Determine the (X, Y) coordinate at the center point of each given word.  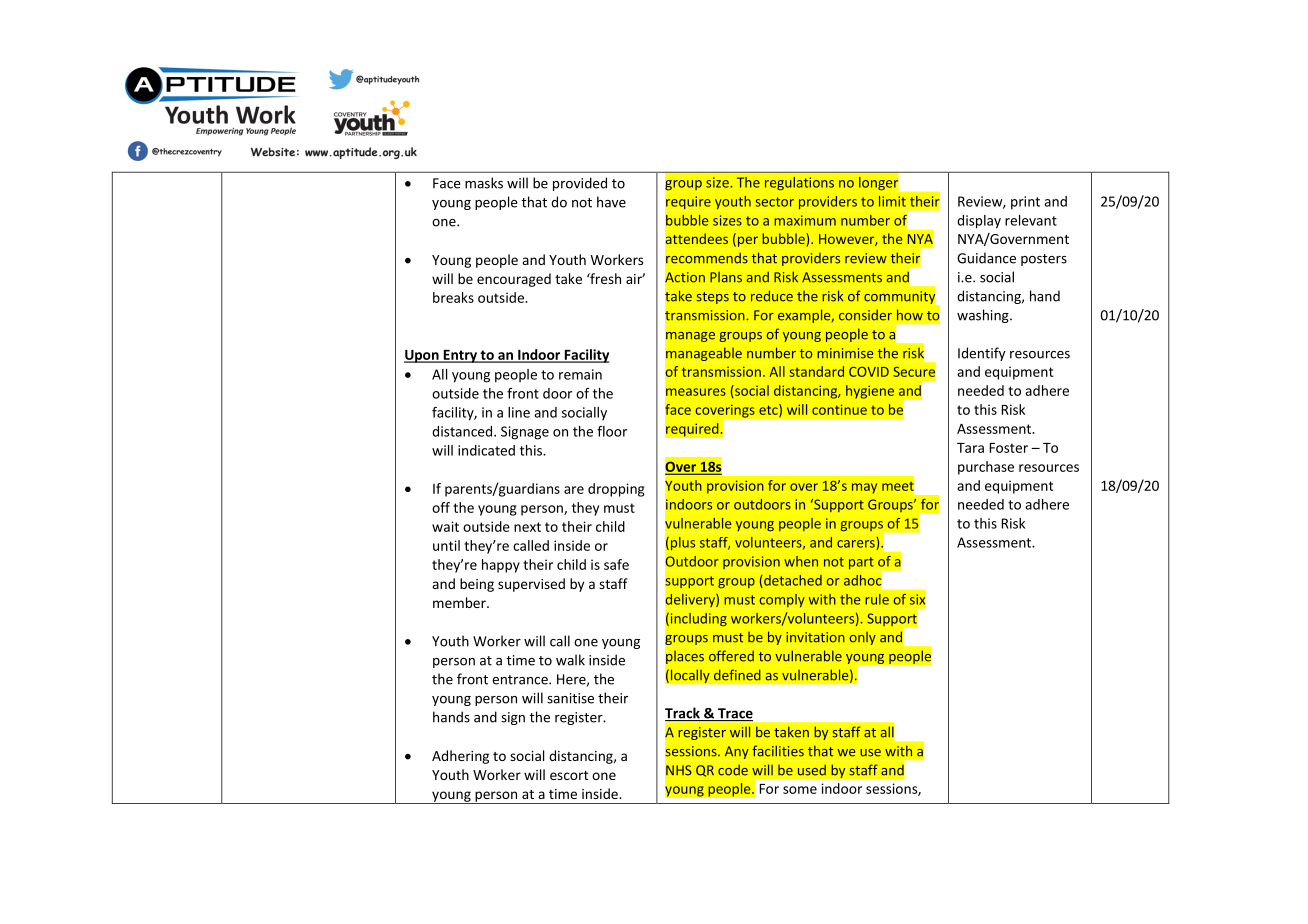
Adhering (460, 757)
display (979, 222)
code (733, 770)
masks (484, 183)
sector (774, 202)
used (812, 770)
